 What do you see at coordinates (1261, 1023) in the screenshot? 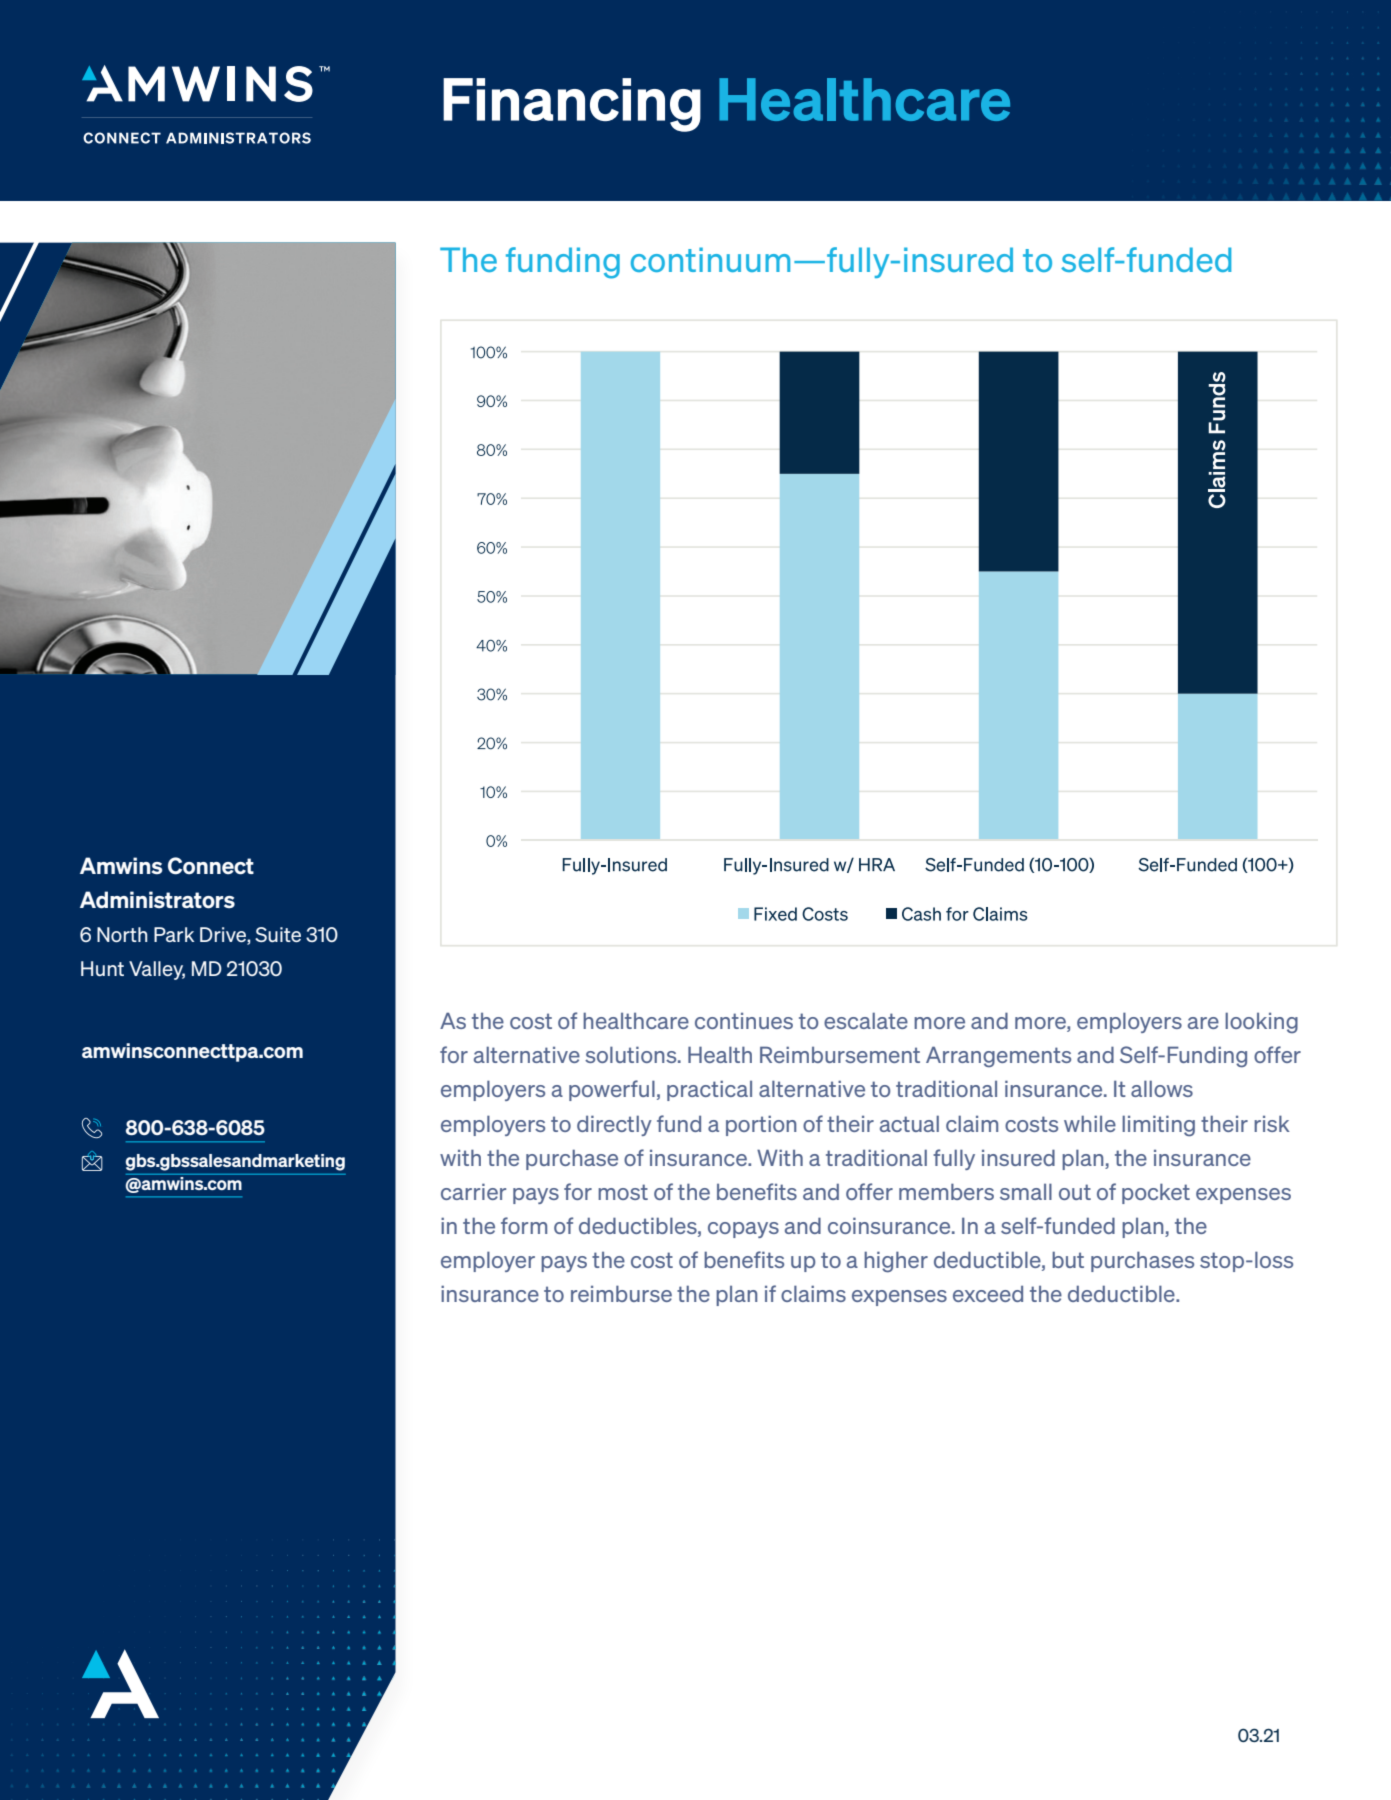
I see `looking` at bounding box center [1261, 1023].
